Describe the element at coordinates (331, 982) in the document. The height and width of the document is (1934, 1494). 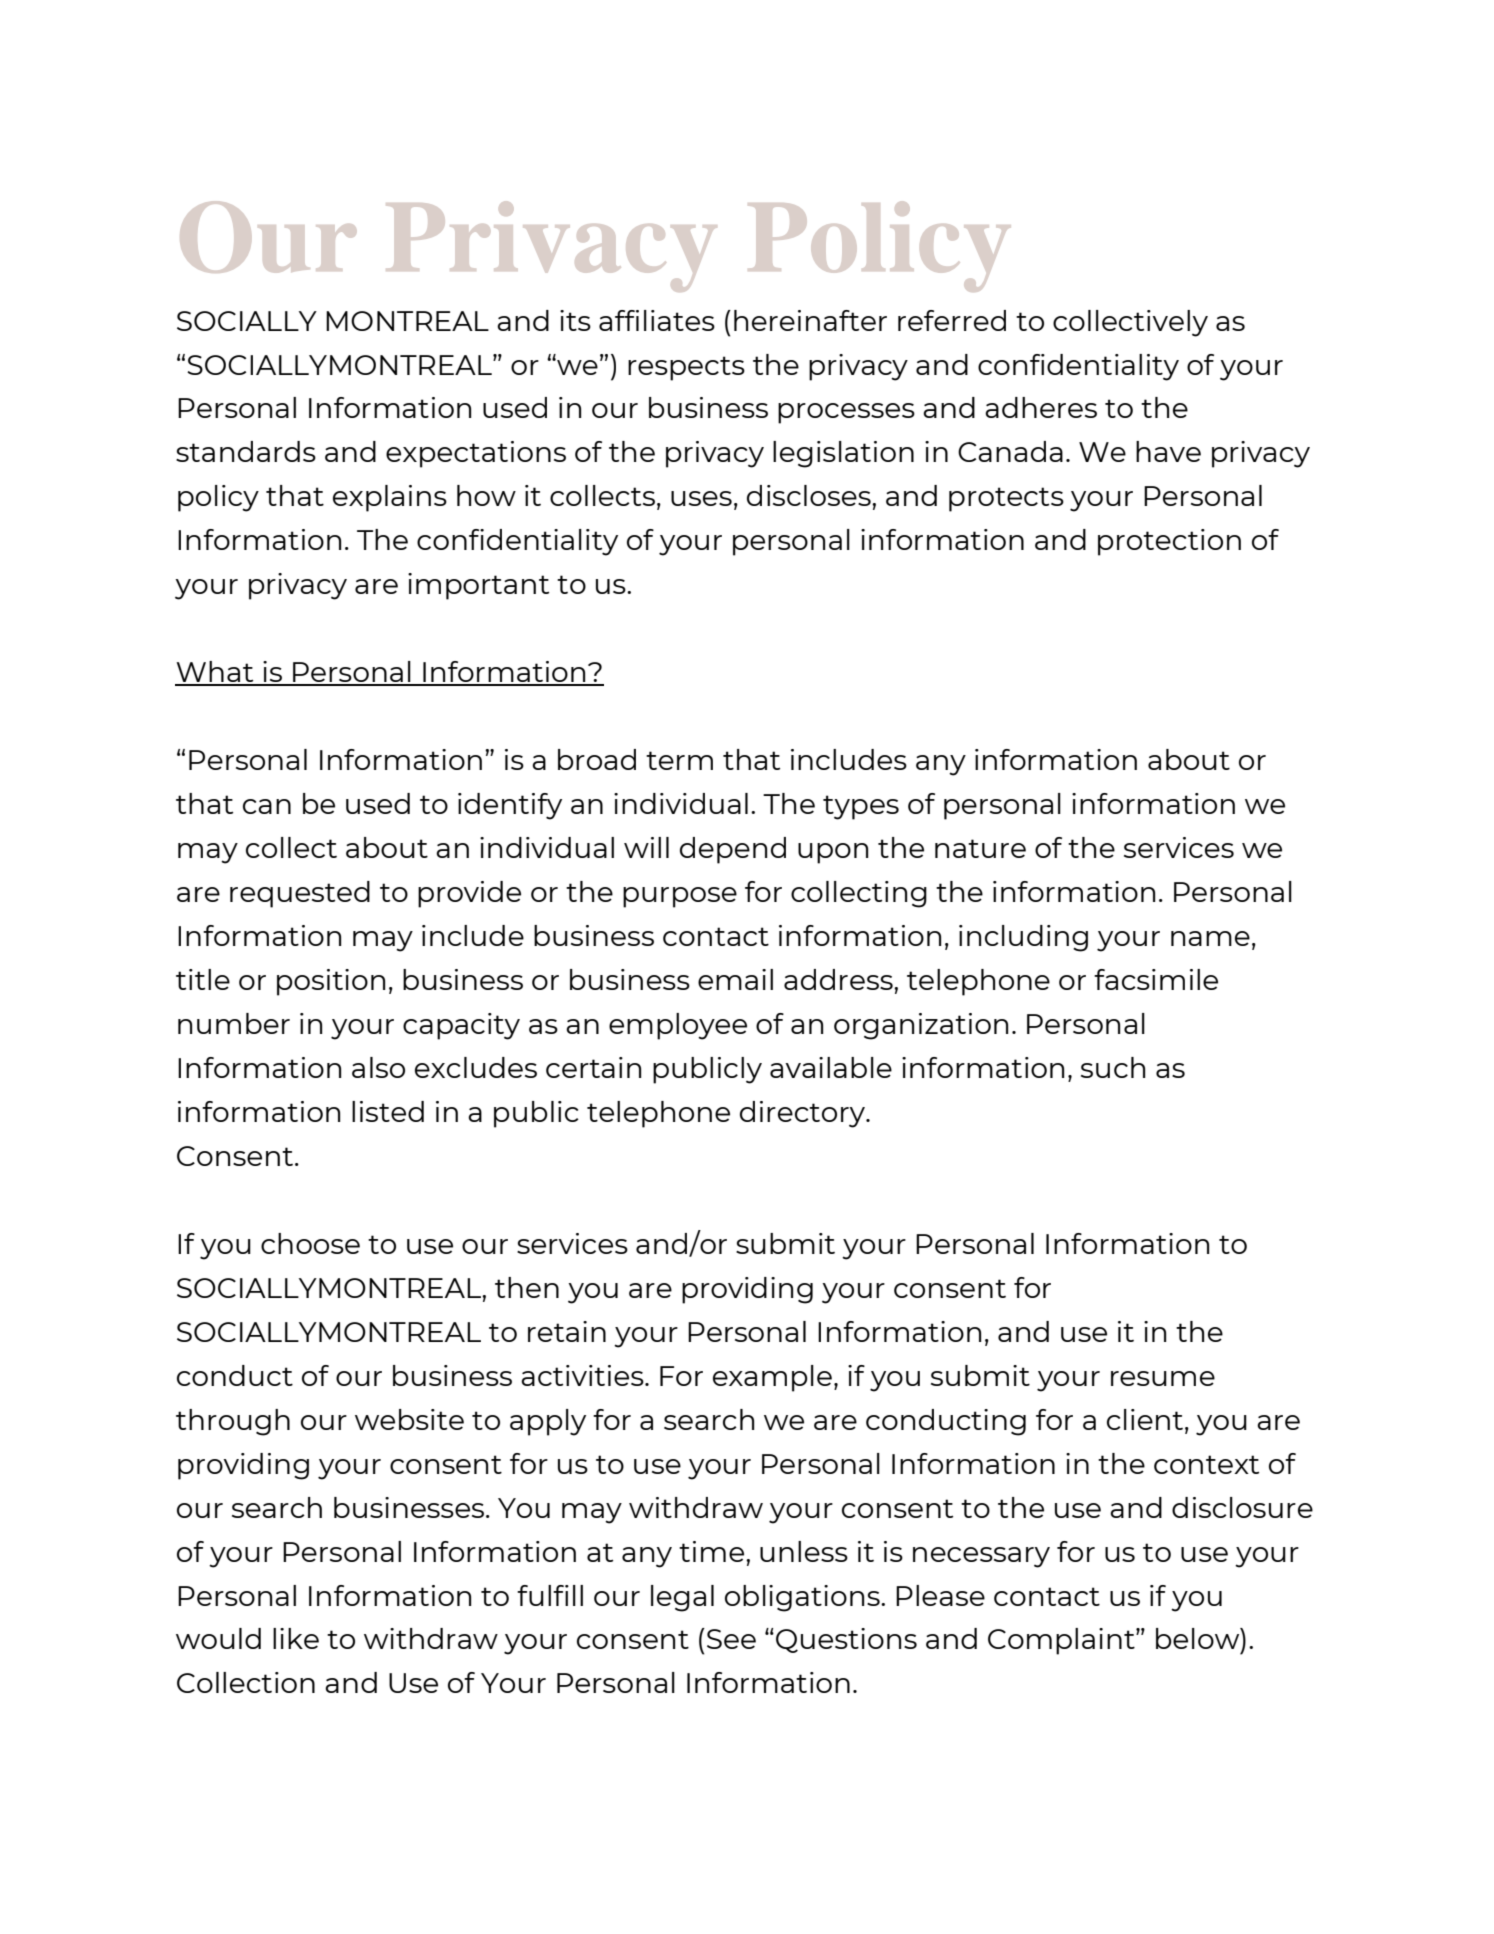
I see `position` at that location.
